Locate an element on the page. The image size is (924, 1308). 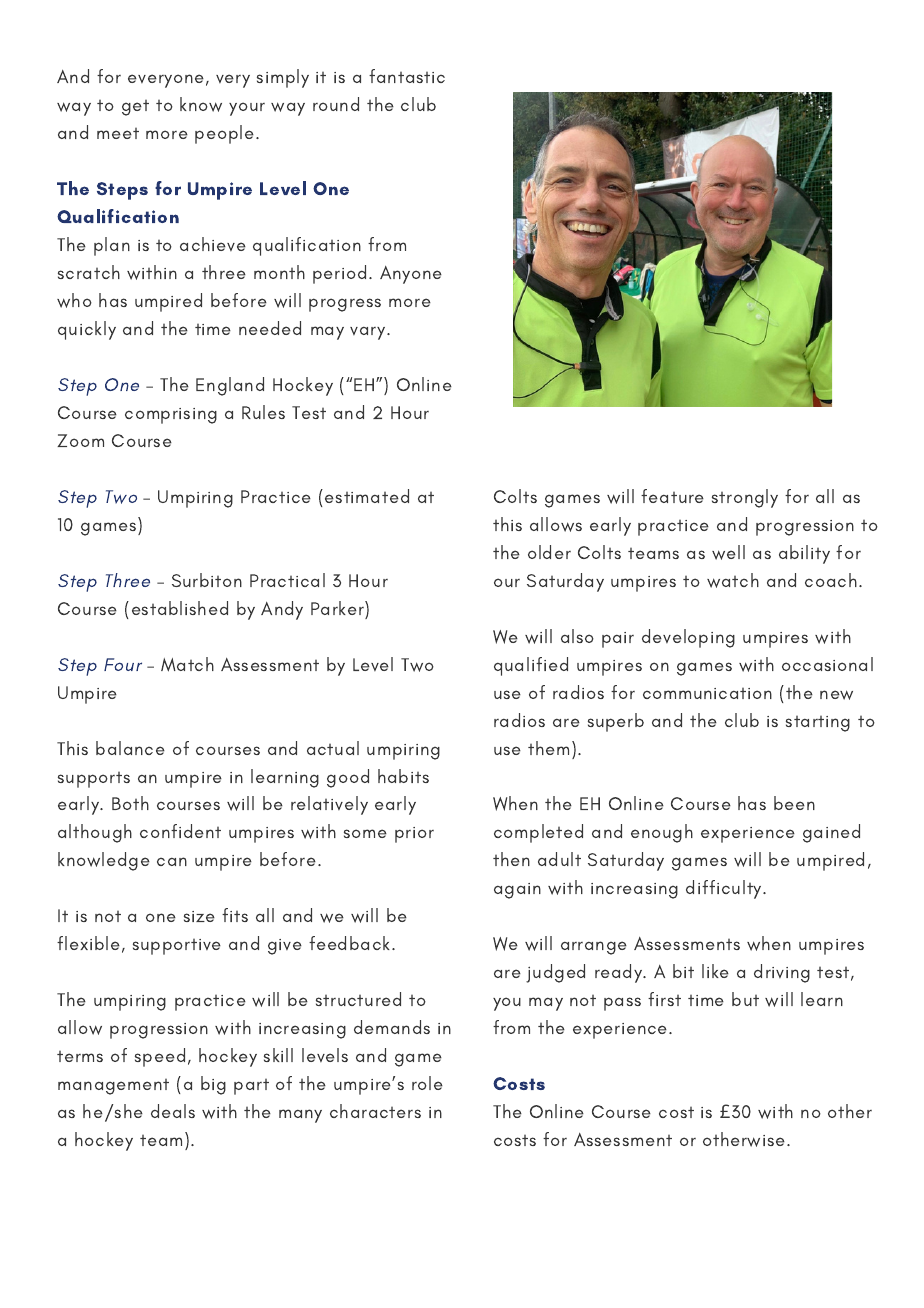
communication is located at coordinates (707, 693).
